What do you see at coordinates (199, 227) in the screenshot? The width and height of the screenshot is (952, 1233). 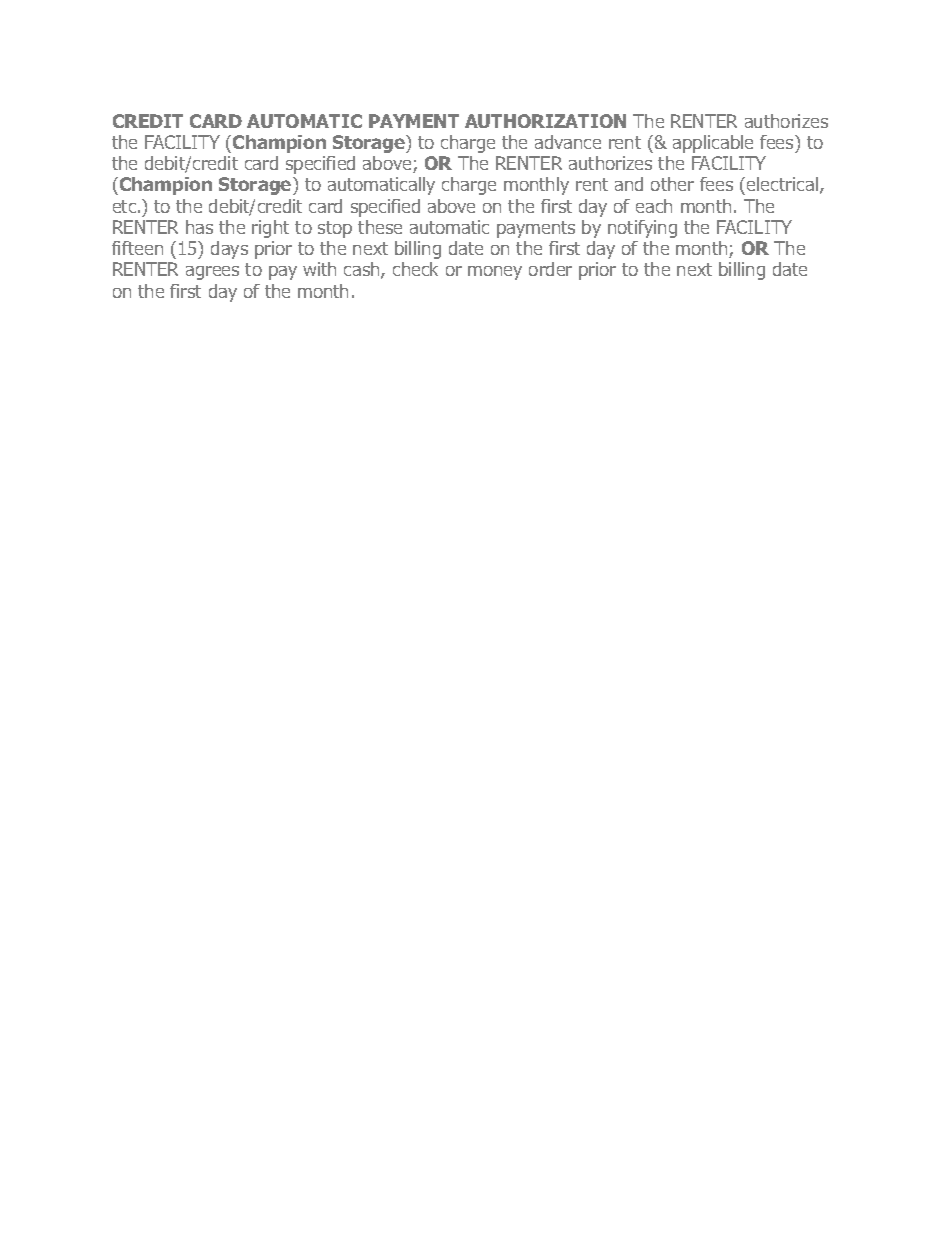 I see `has` at bounding box center [199, 227].
